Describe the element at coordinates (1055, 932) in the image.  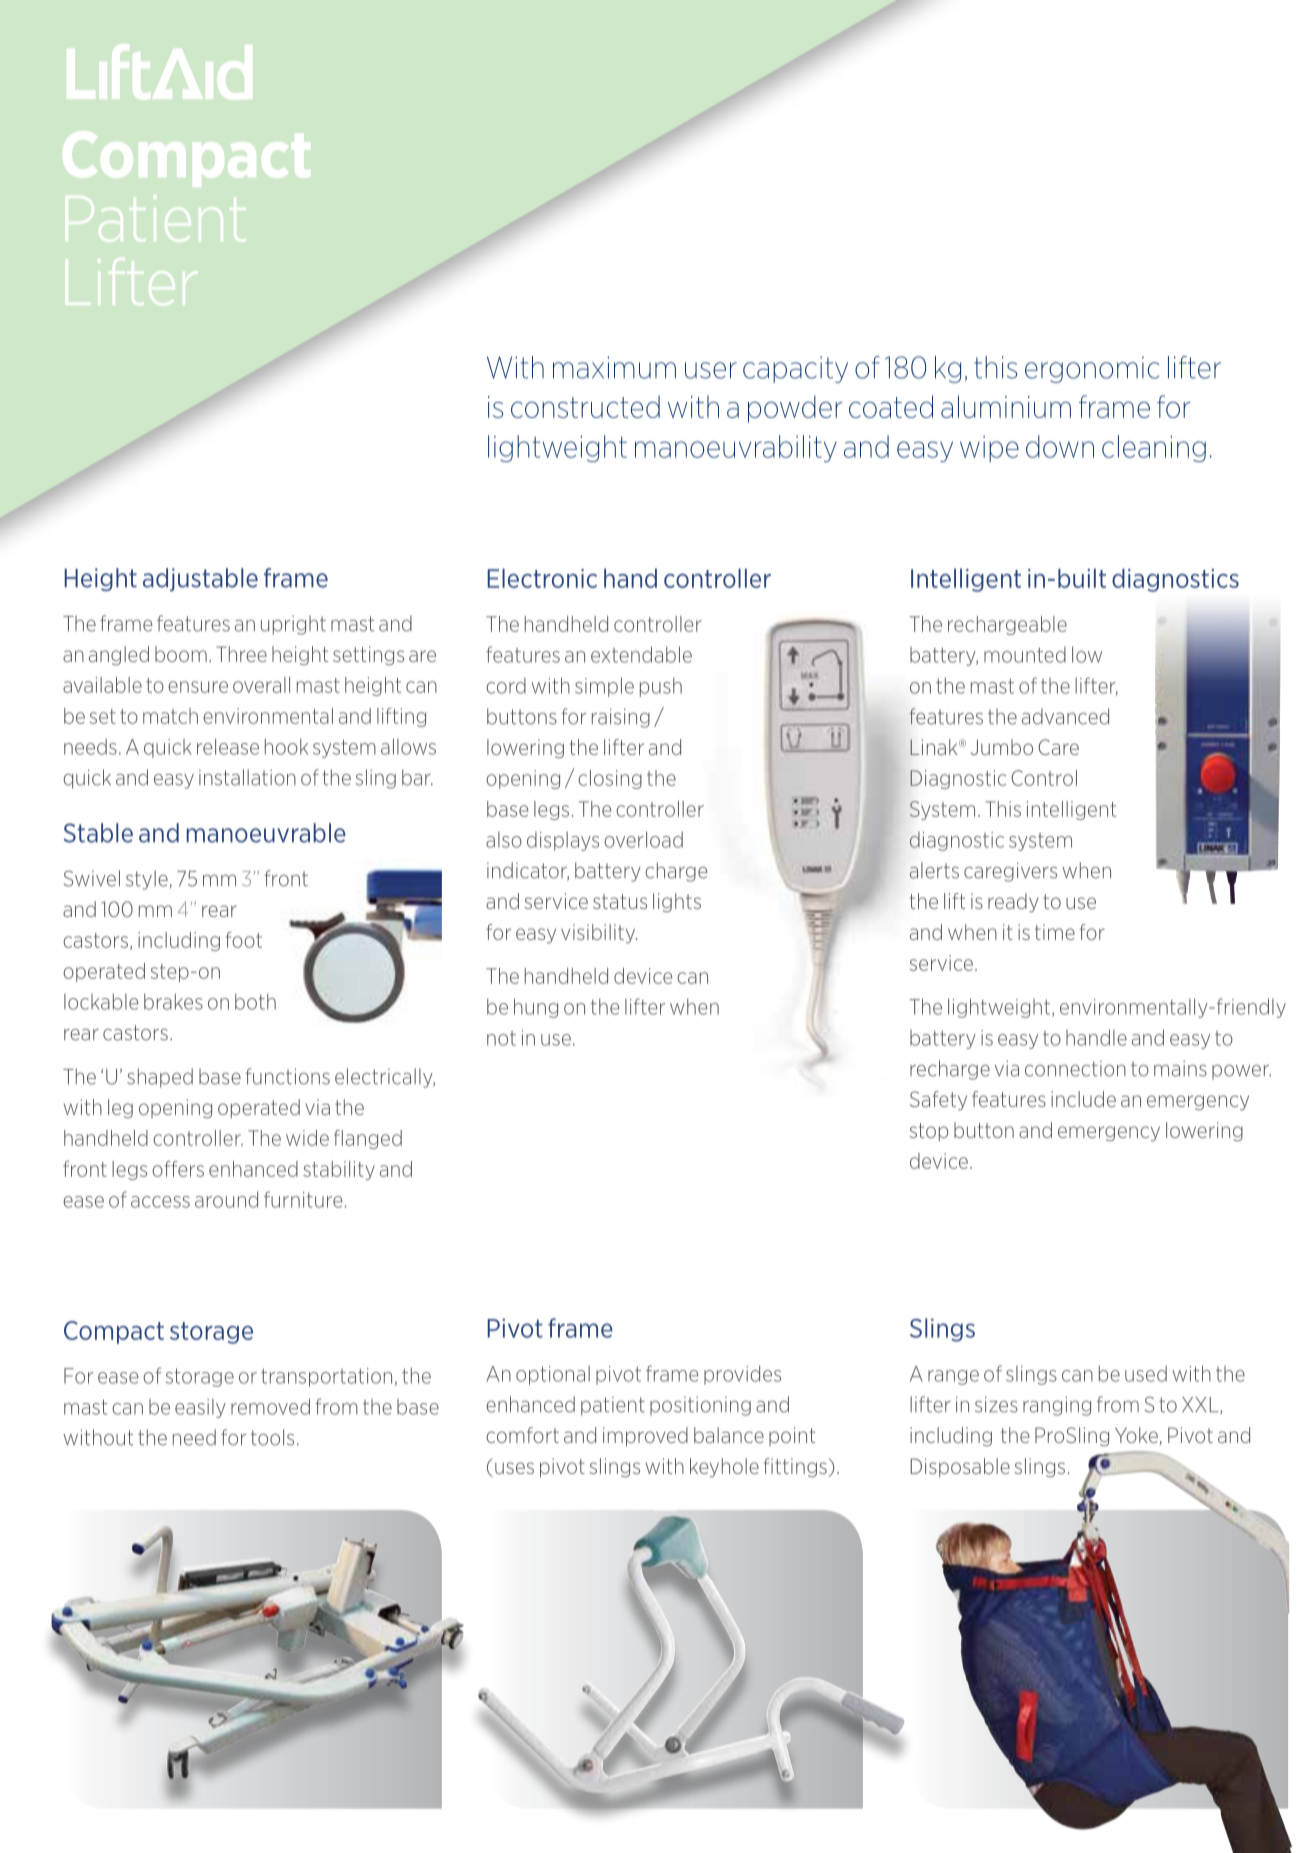
I see `time` at that location.
